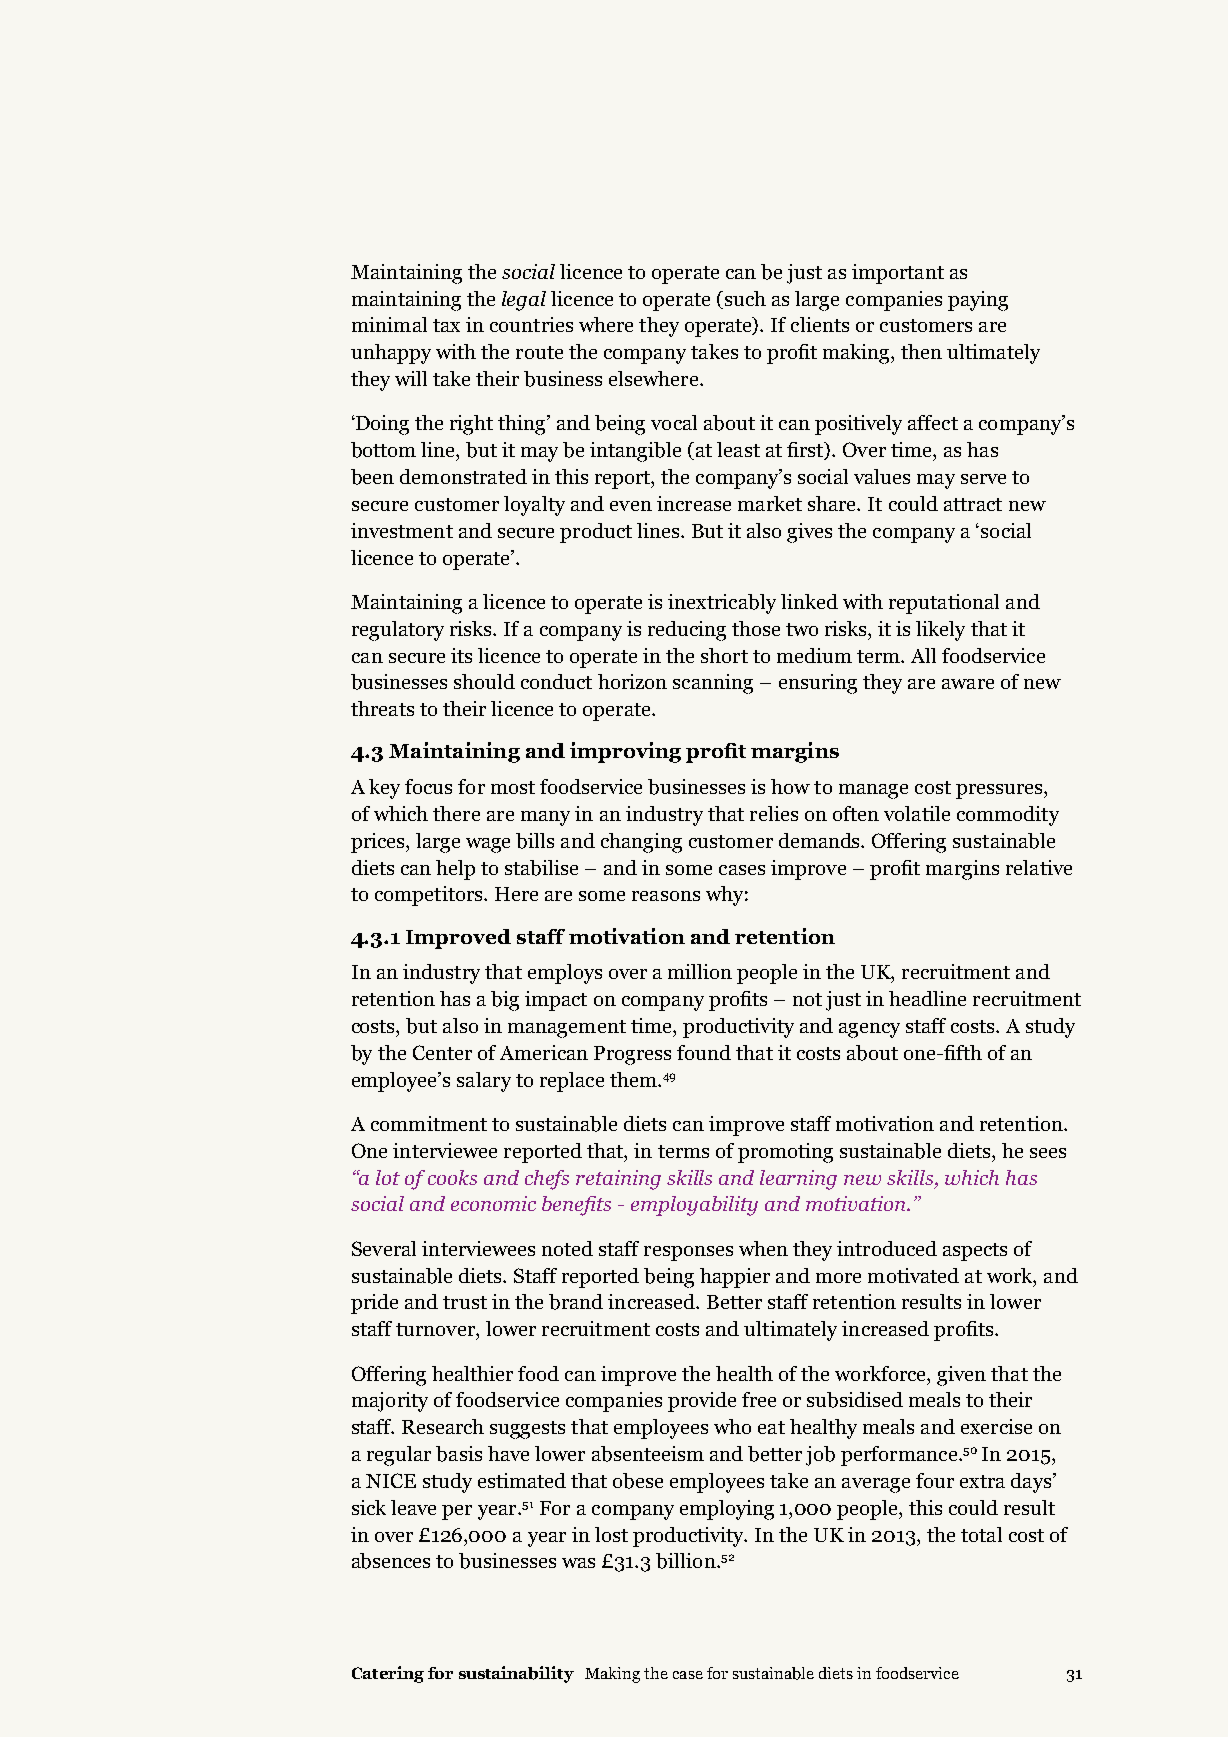  What do you see at coordinates (744, 298) in the image?
I see `such` at bounding box center [744, 298].
